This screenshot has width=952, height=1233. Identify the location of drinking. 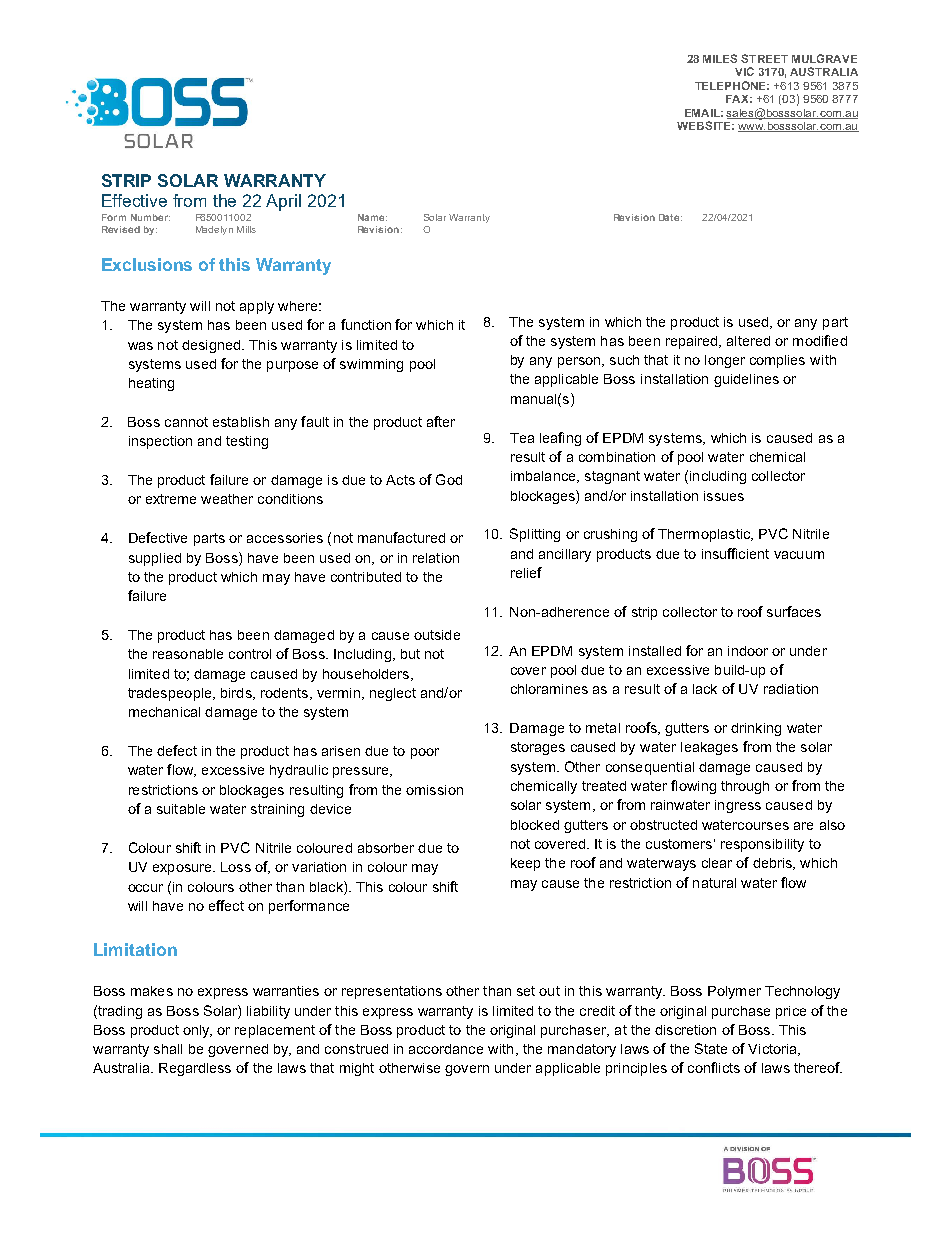
(756, 729).
